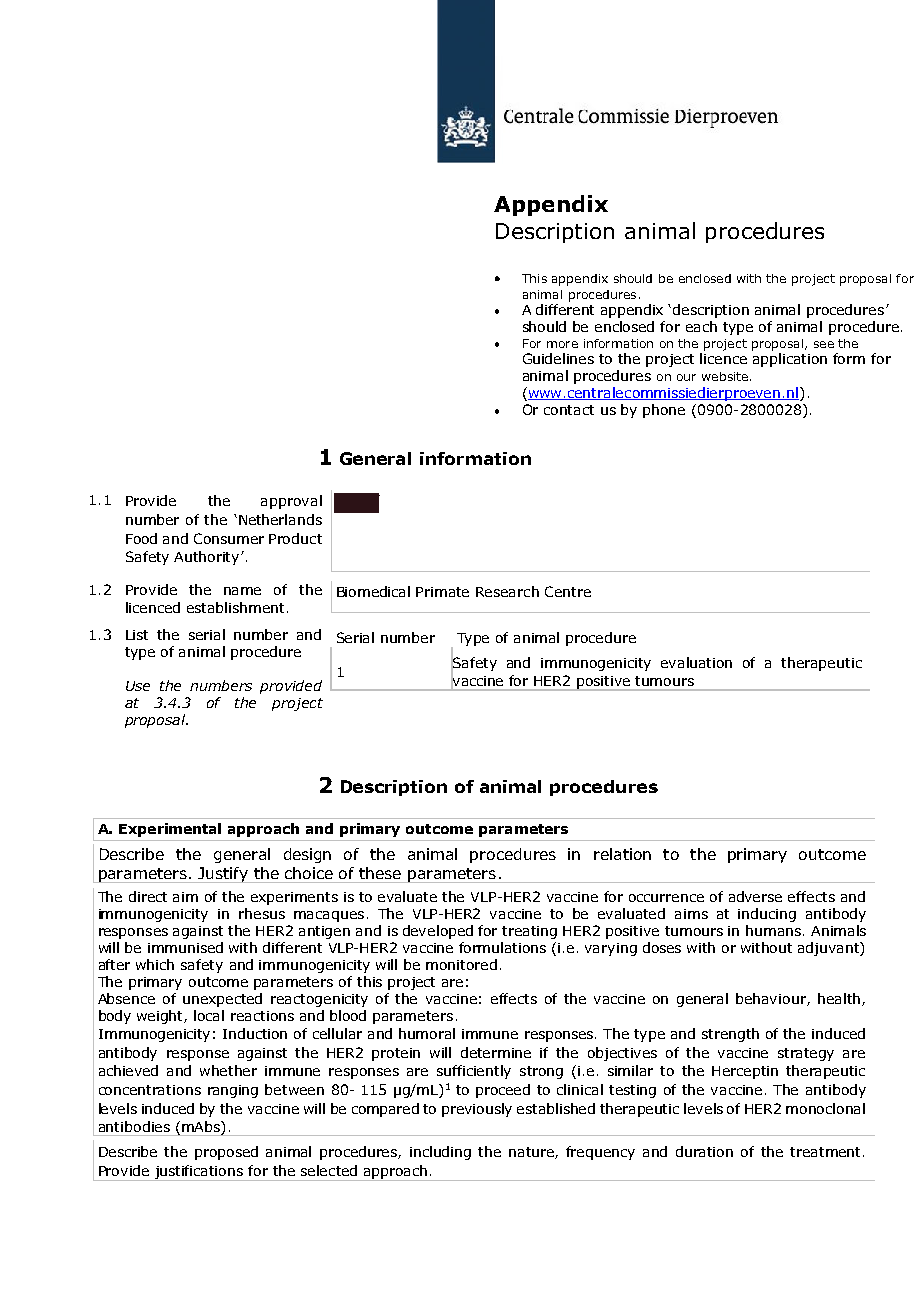 This screenshot has width=924, height=1308. What do you see at coordinates (507, 591) in the screenshot?
I see `Research` at bounding box center [507, 591].
